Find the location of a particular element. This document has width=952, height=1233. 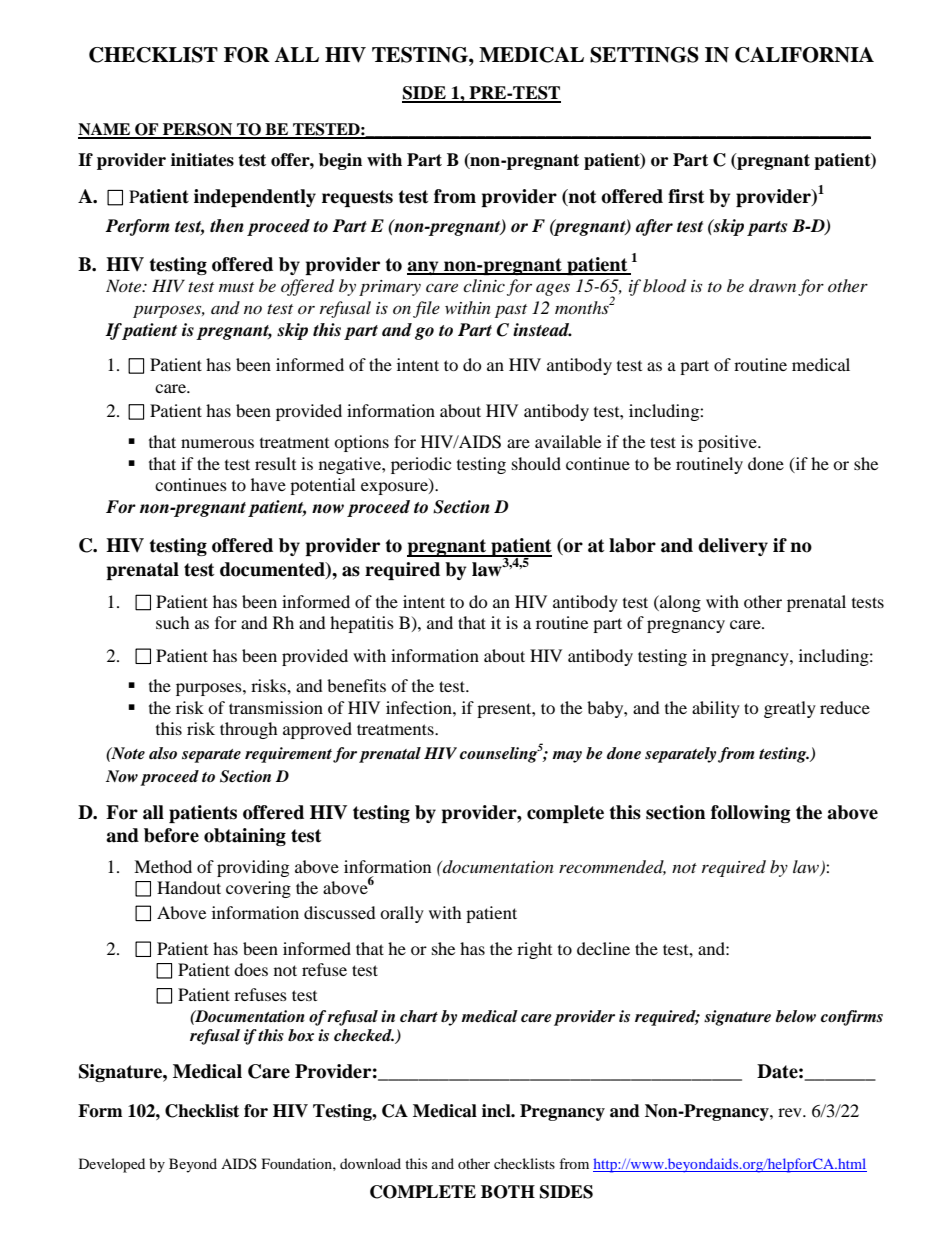

CALIFORNIA is located at coordinates (804, 55).
